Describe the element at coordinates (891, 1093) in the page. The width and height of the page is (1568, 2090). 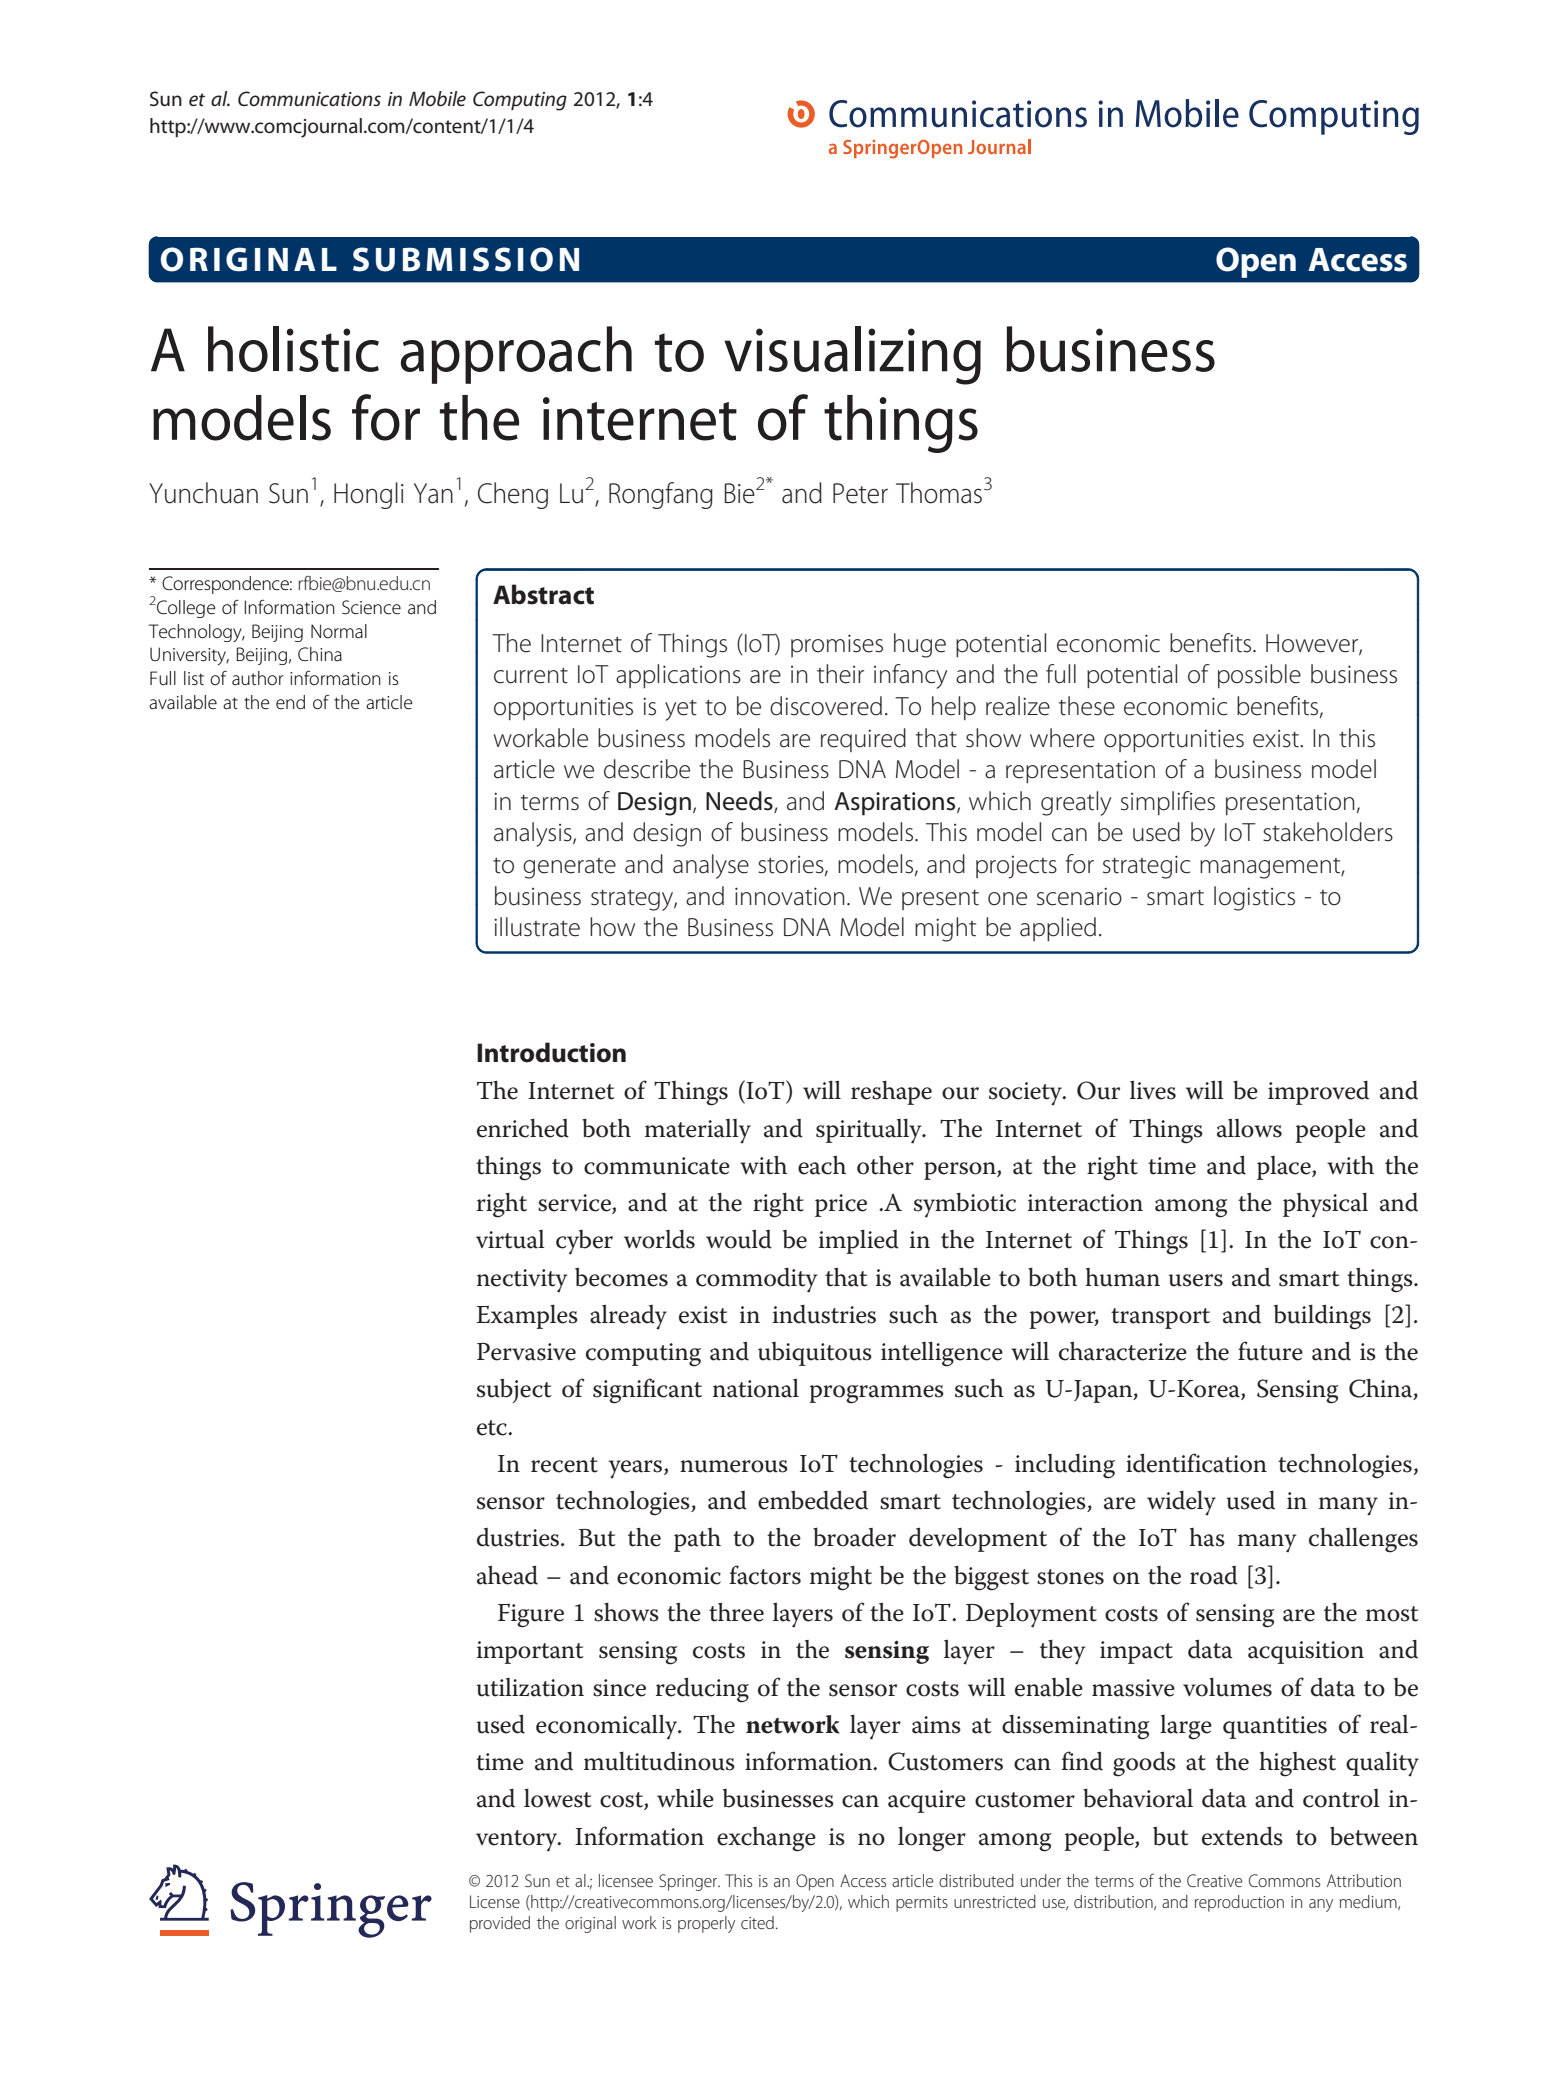
I see `reshape` at that location.
